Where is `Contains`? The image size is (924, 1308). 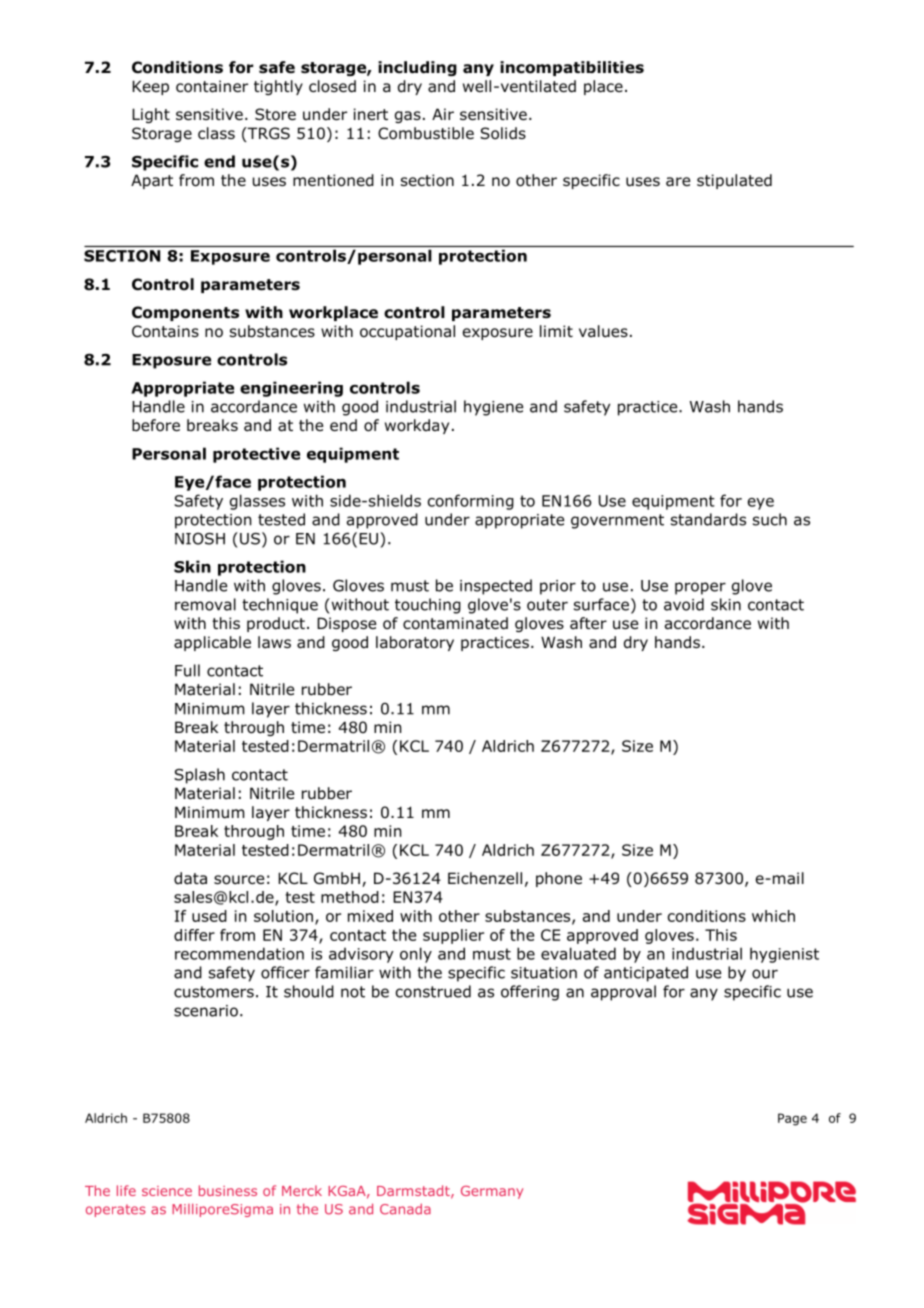
Contains is located at coordinates (165, 331).
